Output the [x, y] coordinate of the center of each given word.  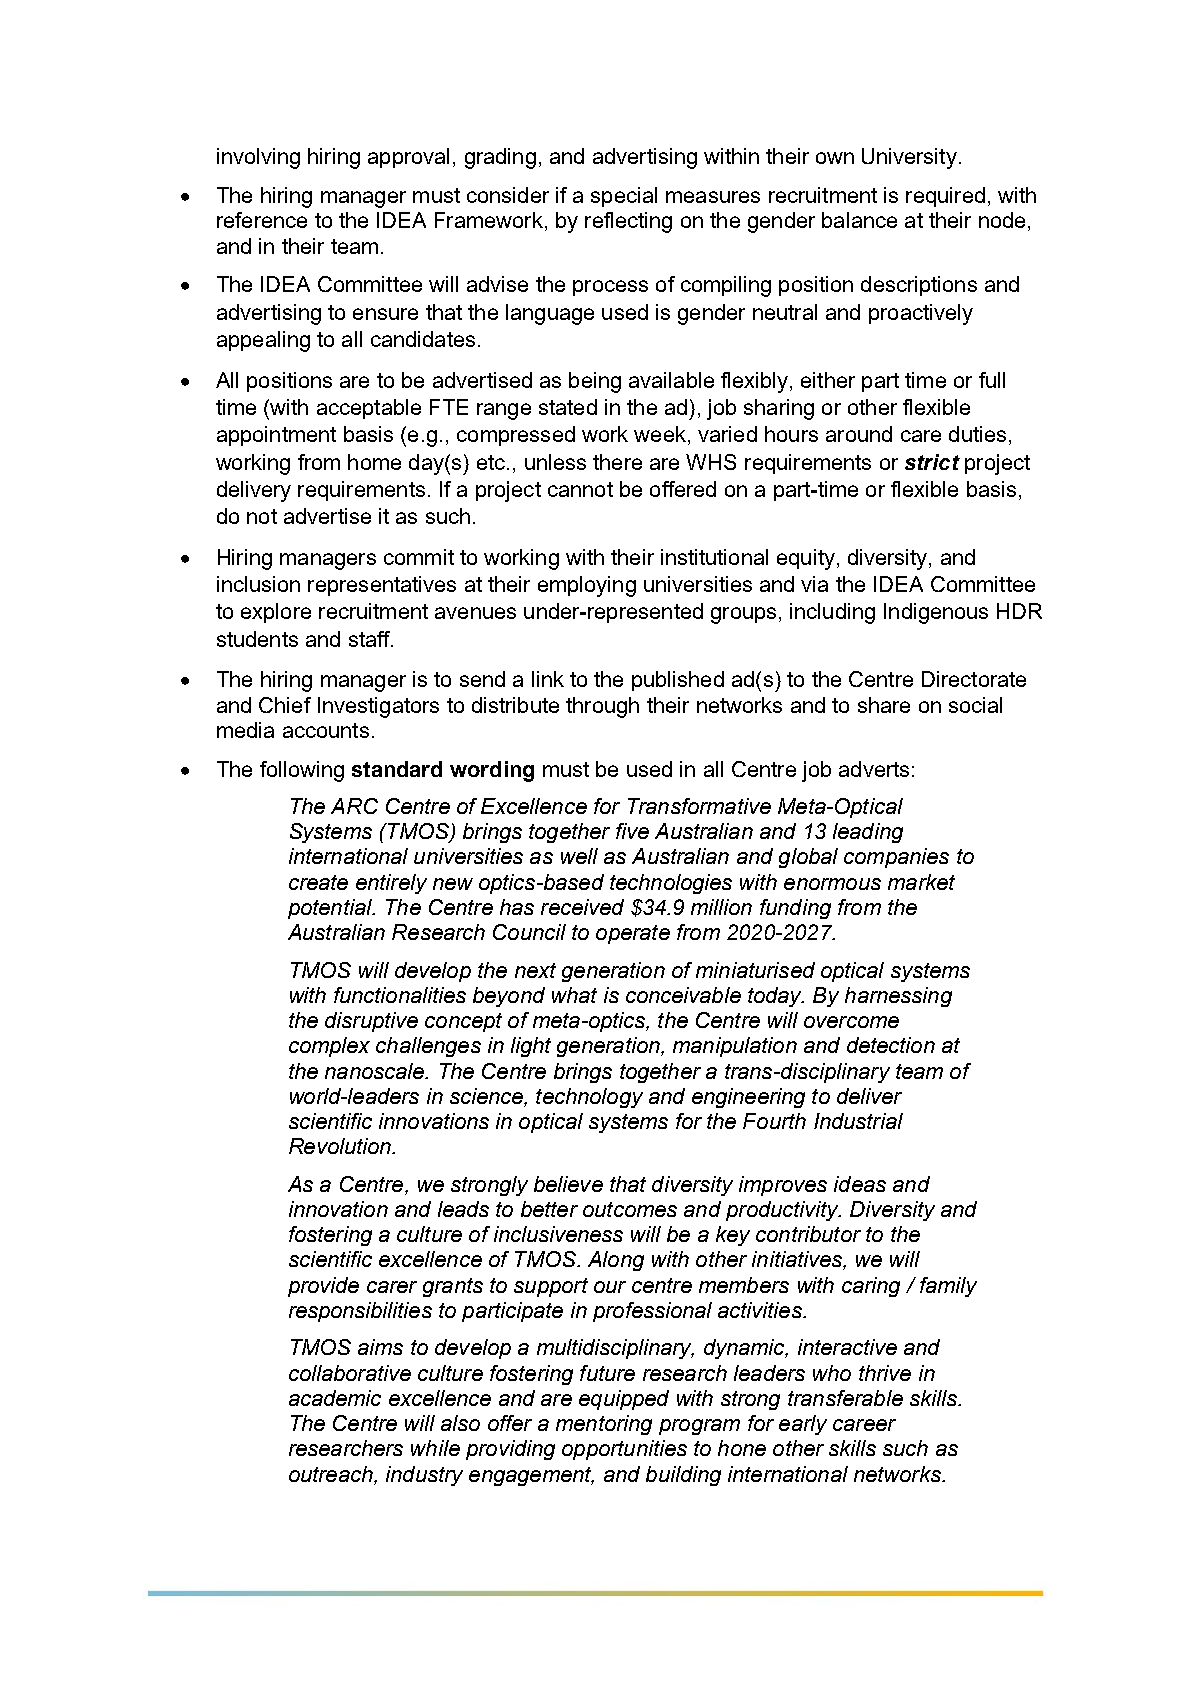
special [624, 197]
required [945, 197]
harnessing [898, 997]
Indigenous [936, 613]
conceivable [683, 995]
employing [587, 586]
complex [329, 1047]
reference [262, 220]
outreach [332, 1474]
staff [370, 639]
